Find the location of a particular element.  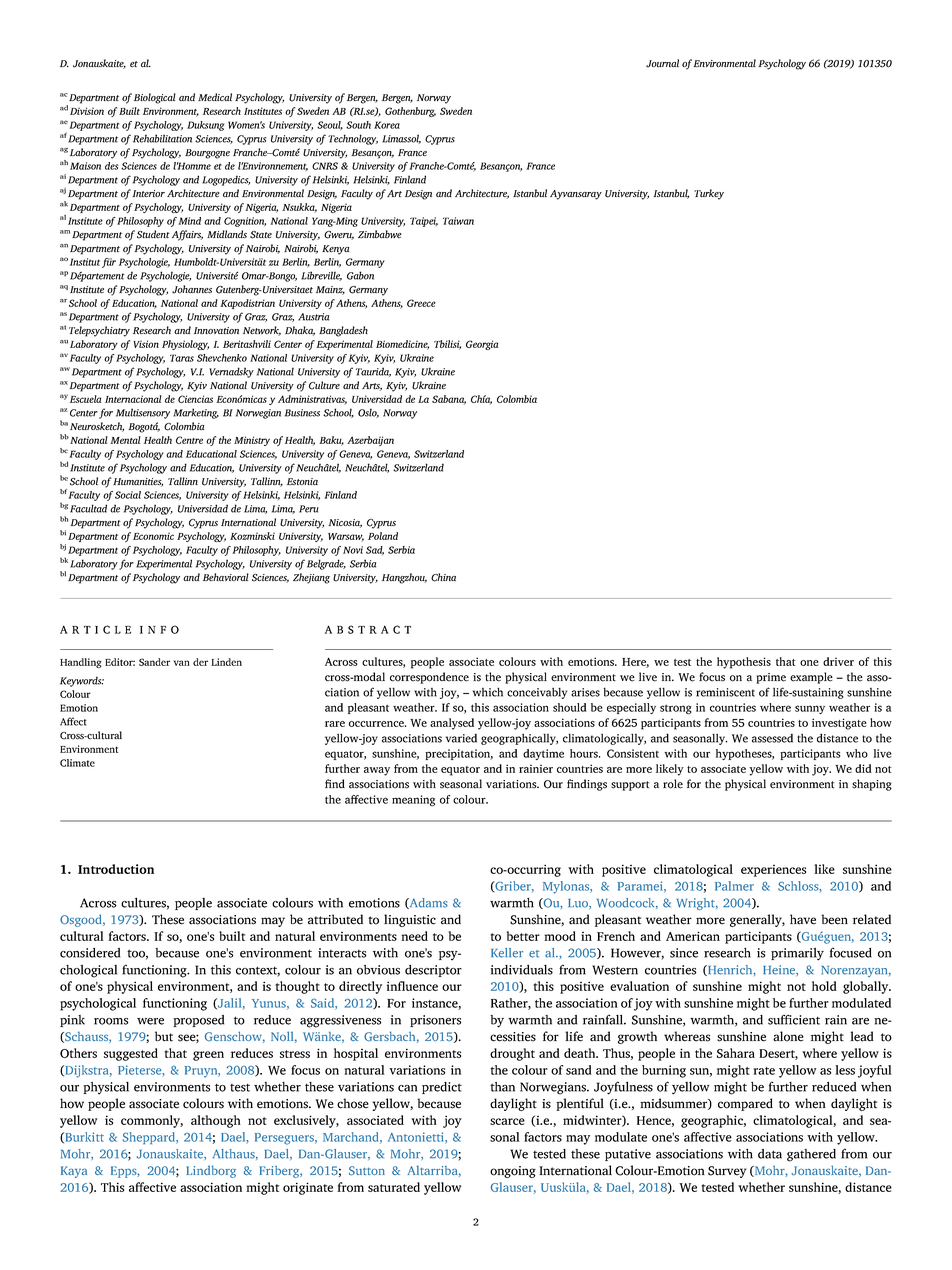

hypothesis is located at coordinates (744, 663).
